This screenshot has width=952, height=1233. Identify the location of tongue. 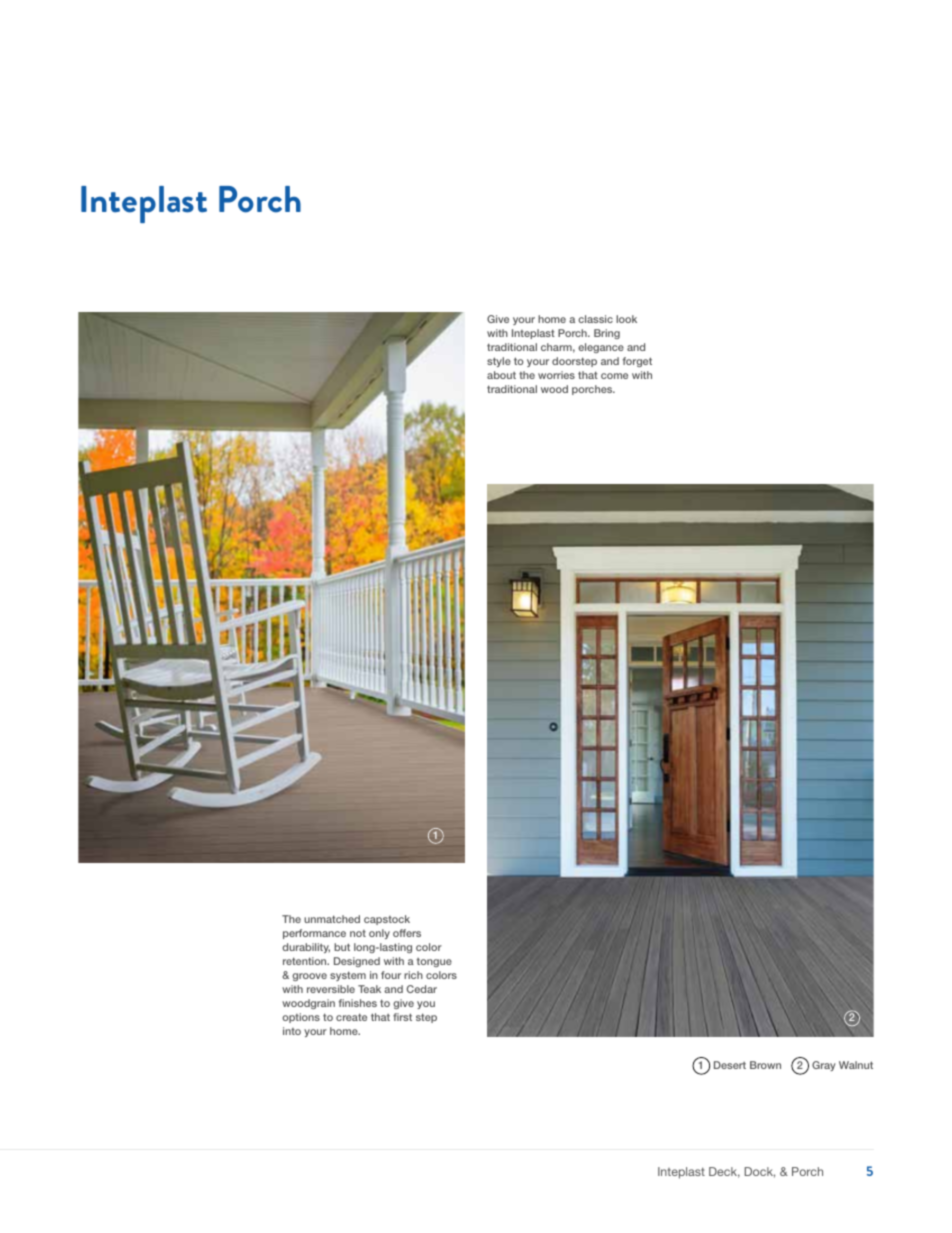
(434, 962).
